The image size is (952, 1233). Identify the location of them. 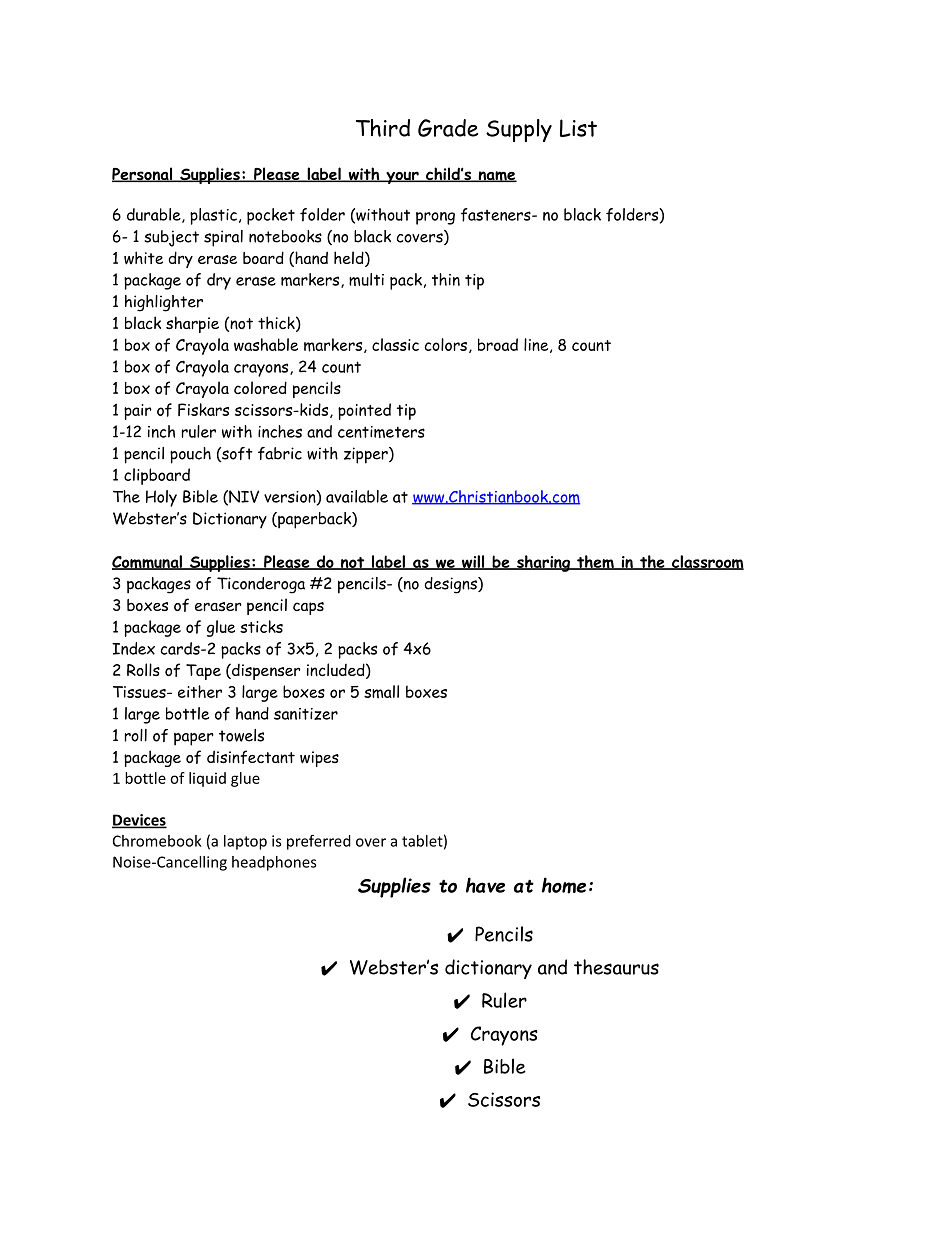
(595, 562).
